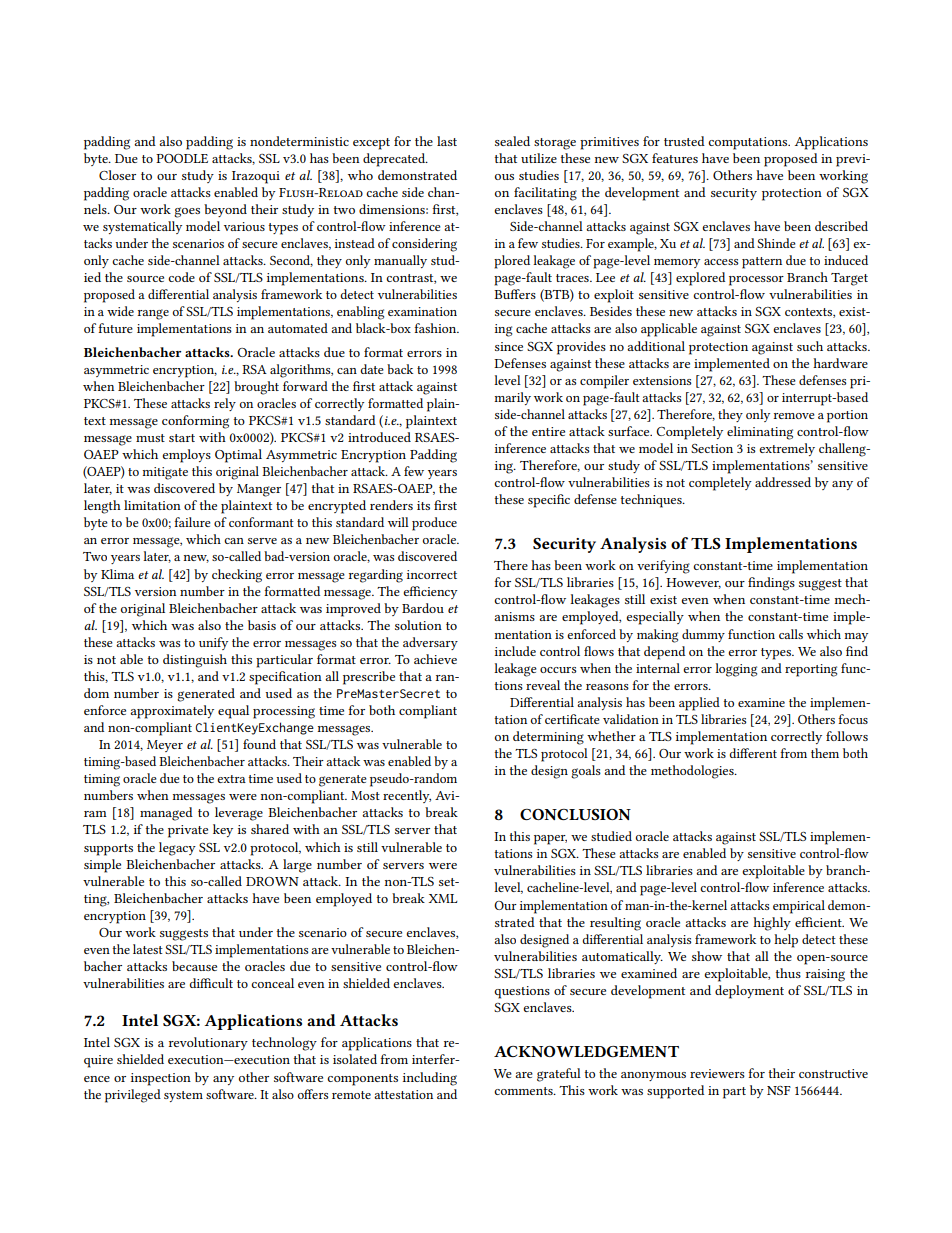 This screenshot has height=1233, width=952. What do you see at coordinates (177, 849) in the screenshot?
I see `legacy` at bounding box center [177, 849].
